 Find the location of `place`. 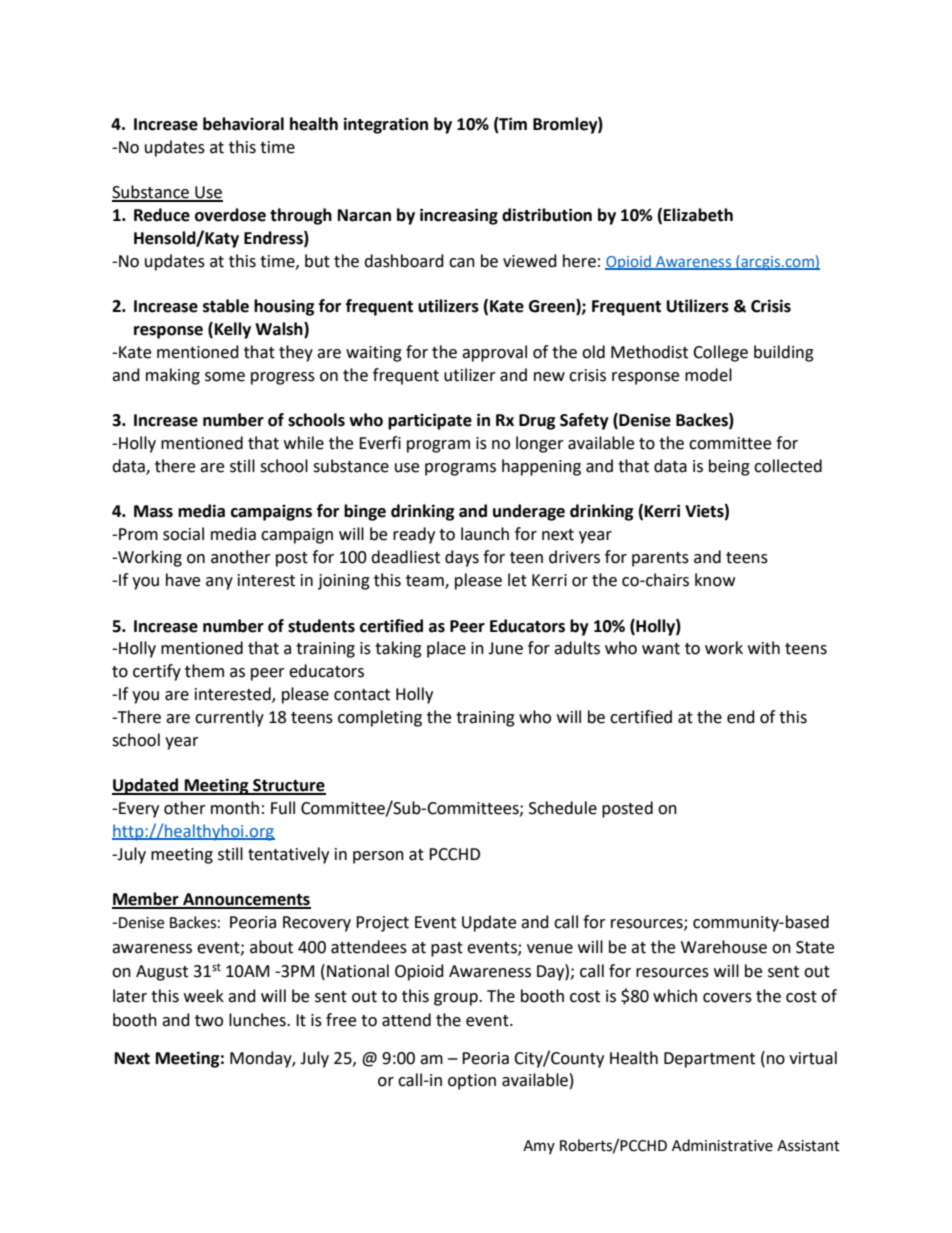

place is located at coordinates (446, 649).
